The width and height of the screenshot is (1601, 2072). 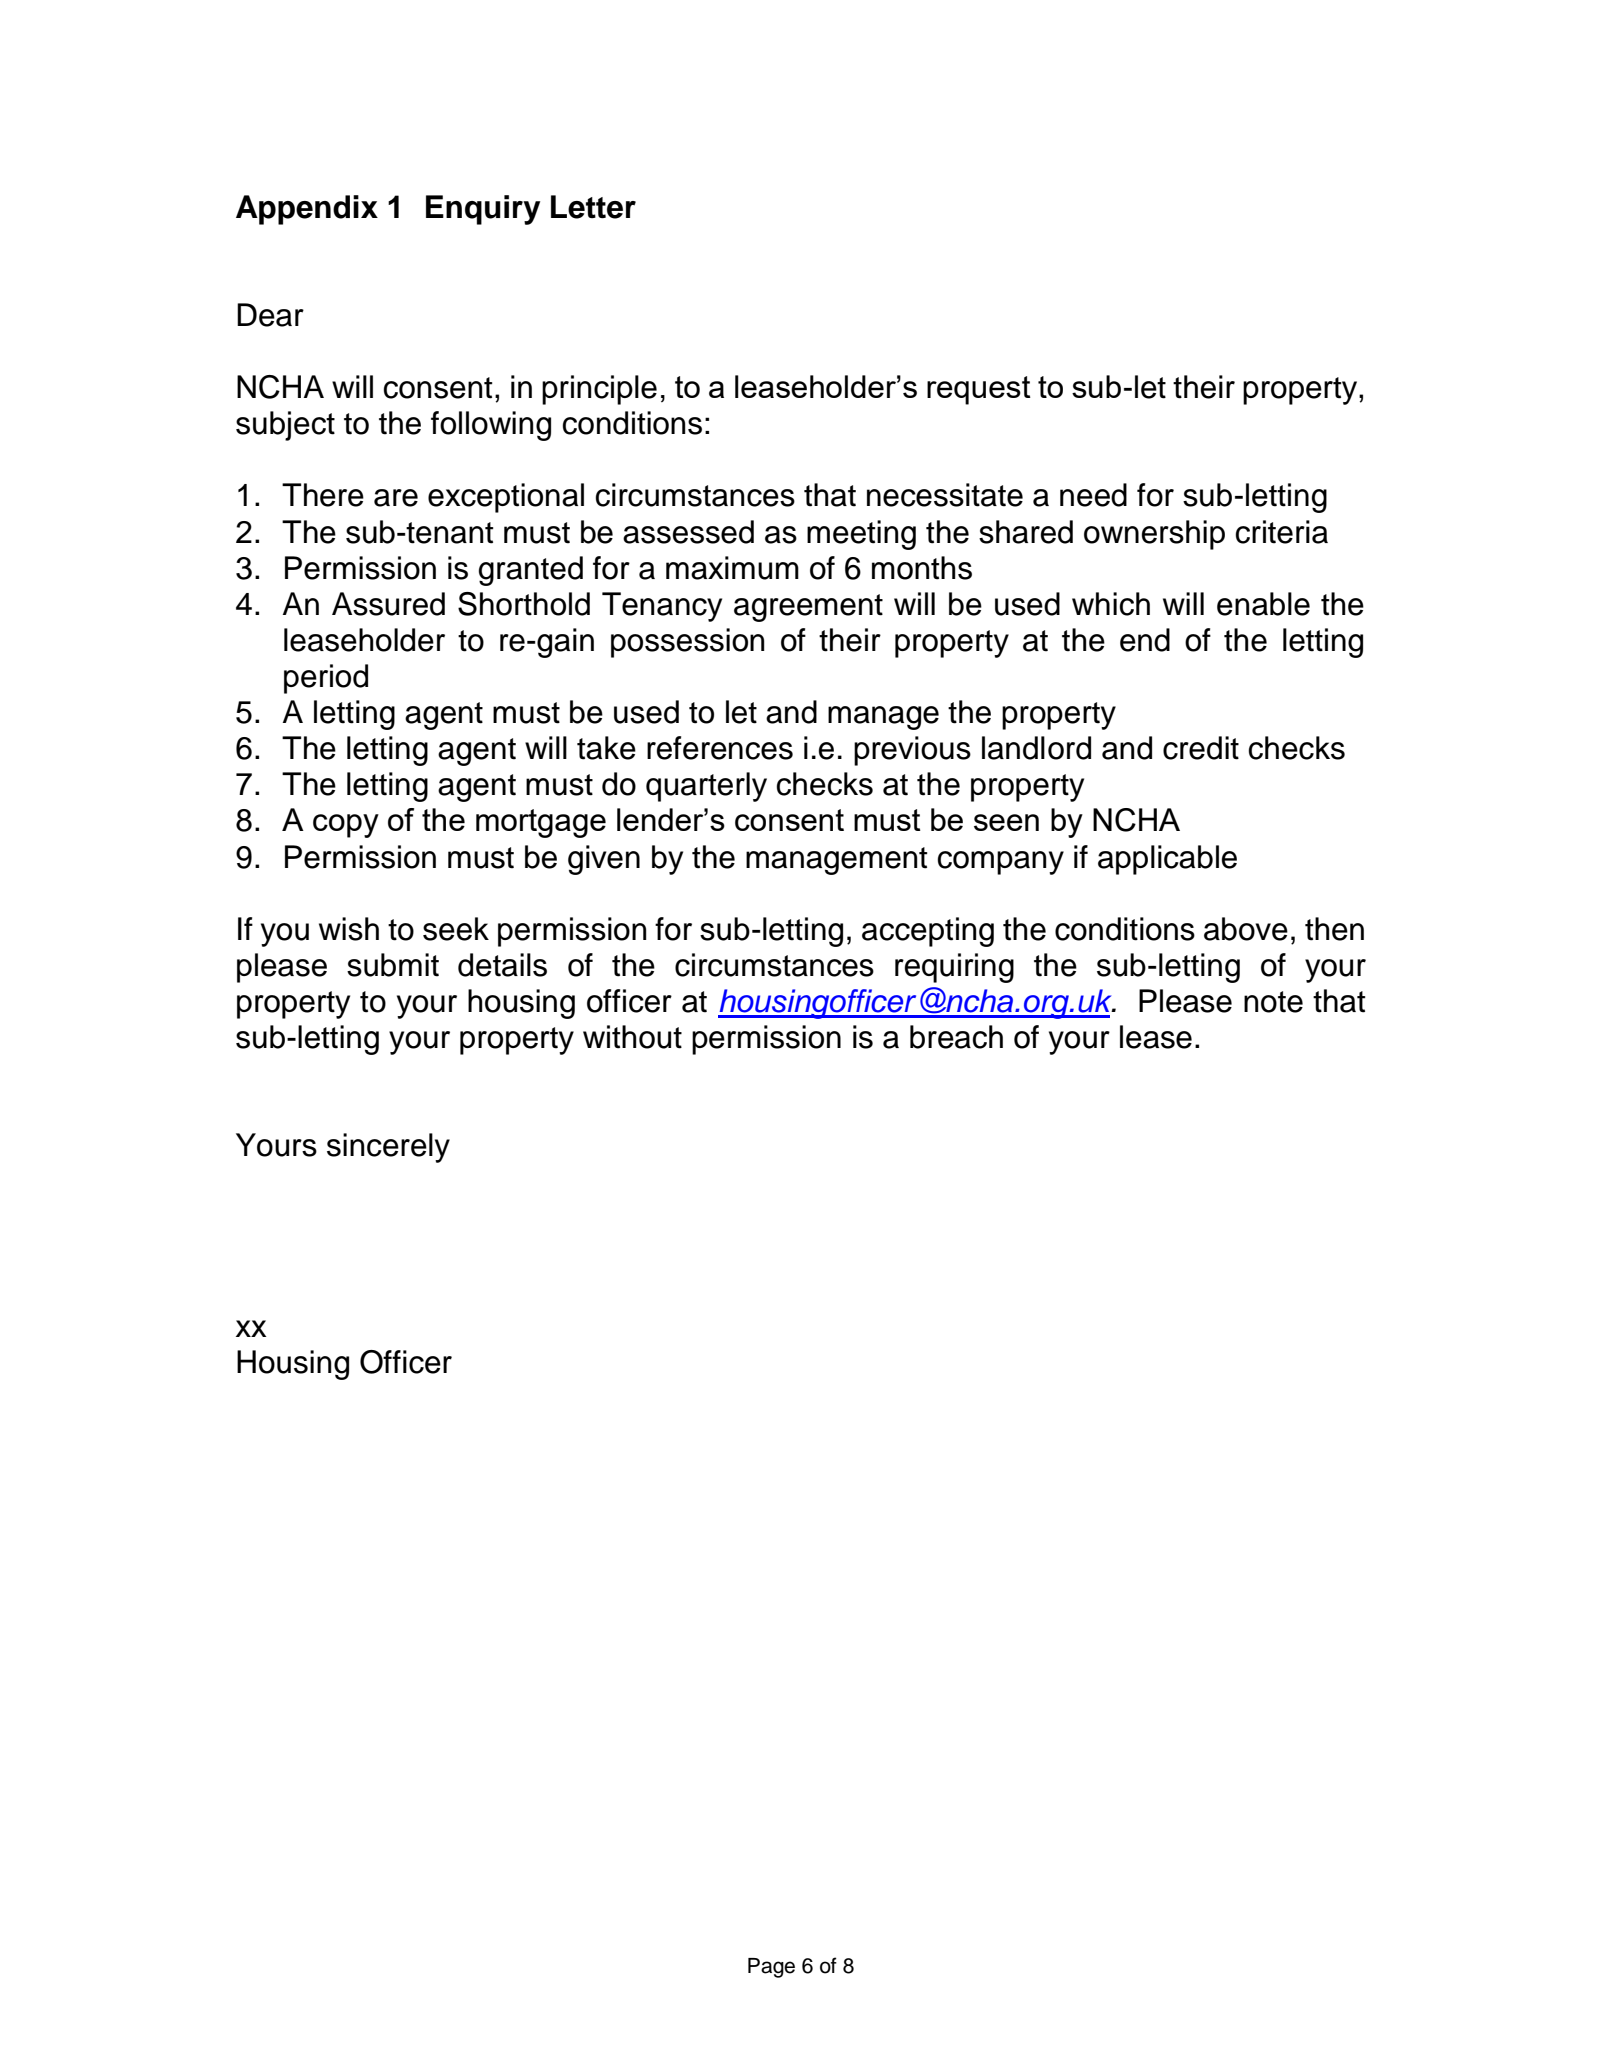 What do you see at coordinates (956, 1037) in the screenshot?
I see `breach` at bounding box center [956, 1037].
